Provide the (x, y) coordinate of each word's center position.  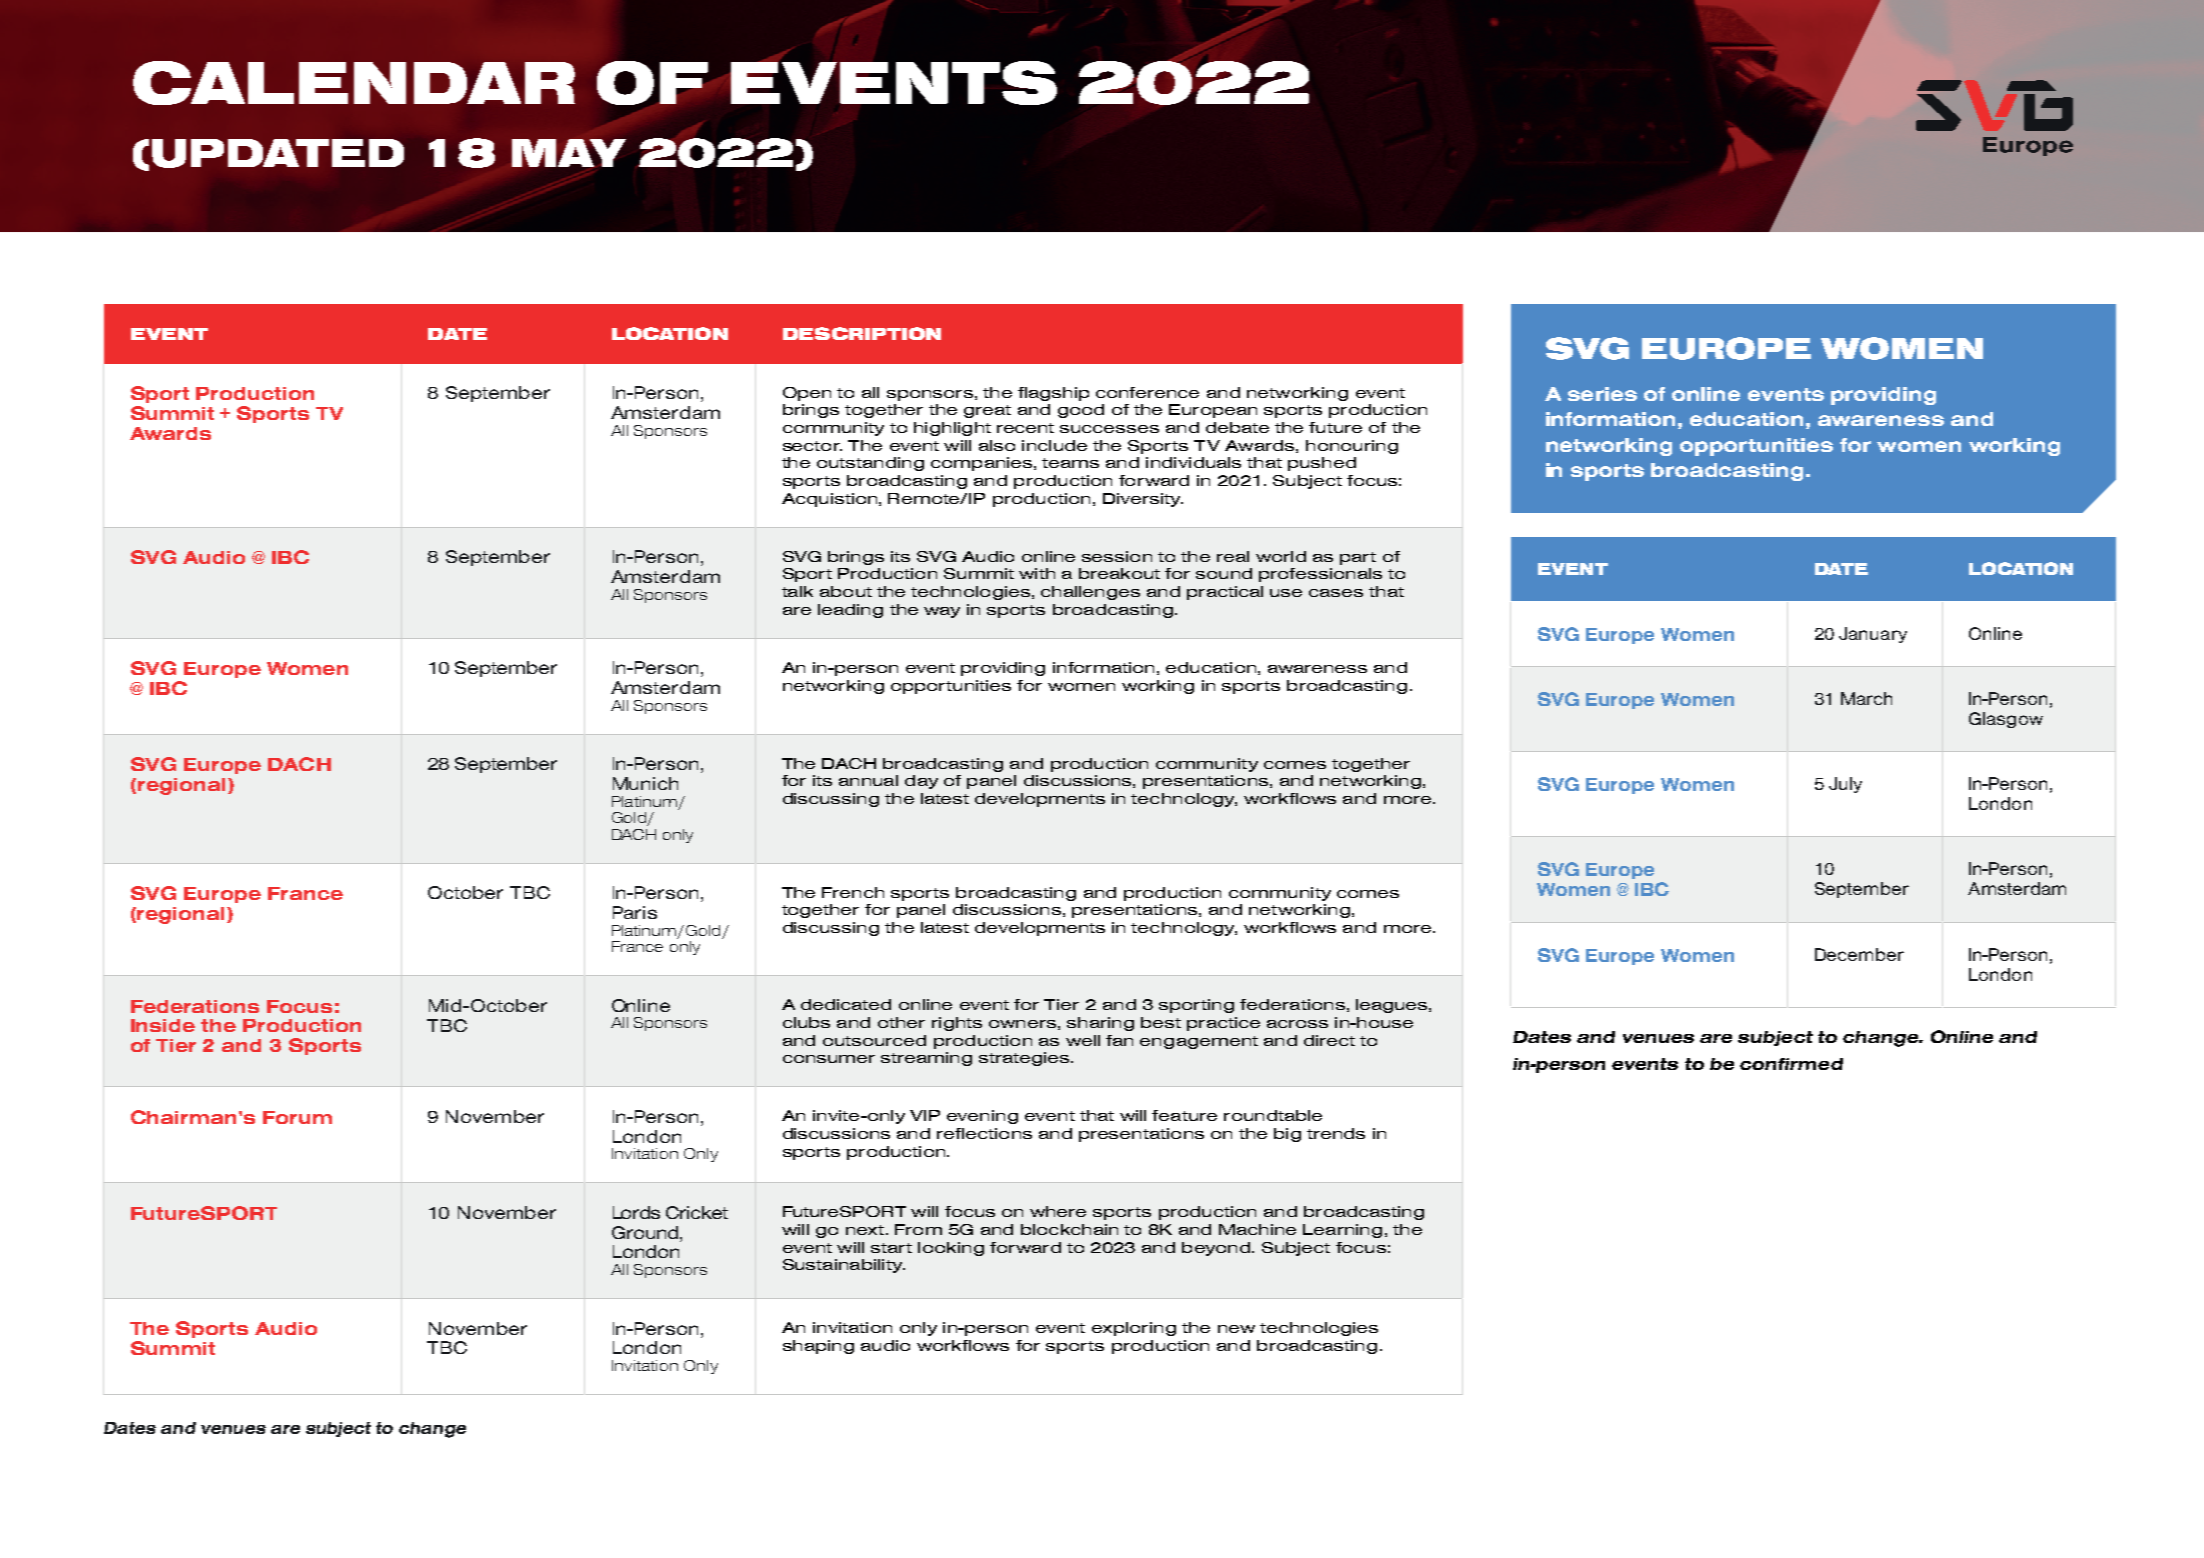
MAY (569, 153)
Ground (646, 1232)
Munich (645, 783)
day (921, 782)
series (1602, 394)
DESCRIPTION (862, 333)
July (1845, 785)
